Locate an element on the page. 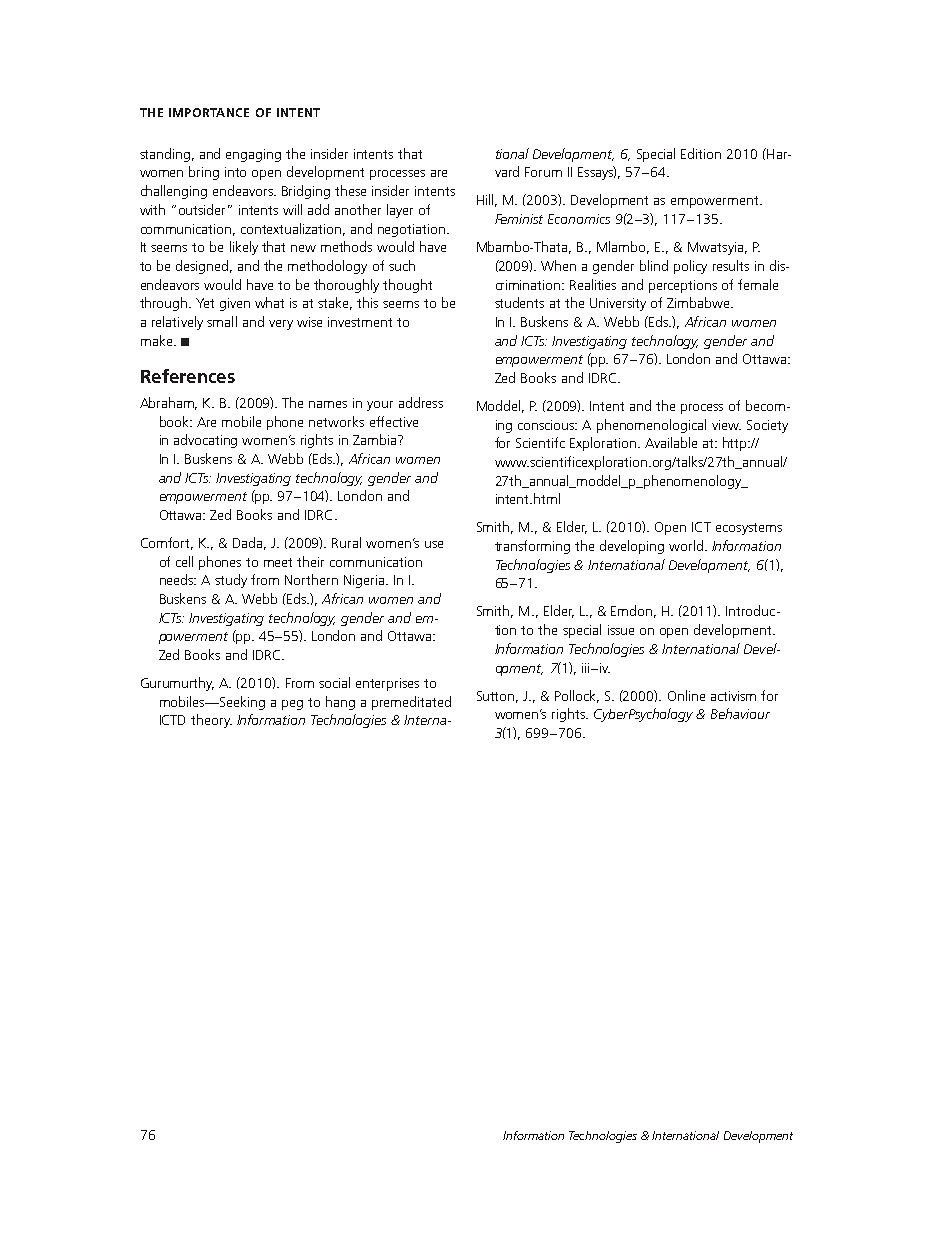 The height and width of the document is (1233, 952). Online is located at coordinates (686, 695).
